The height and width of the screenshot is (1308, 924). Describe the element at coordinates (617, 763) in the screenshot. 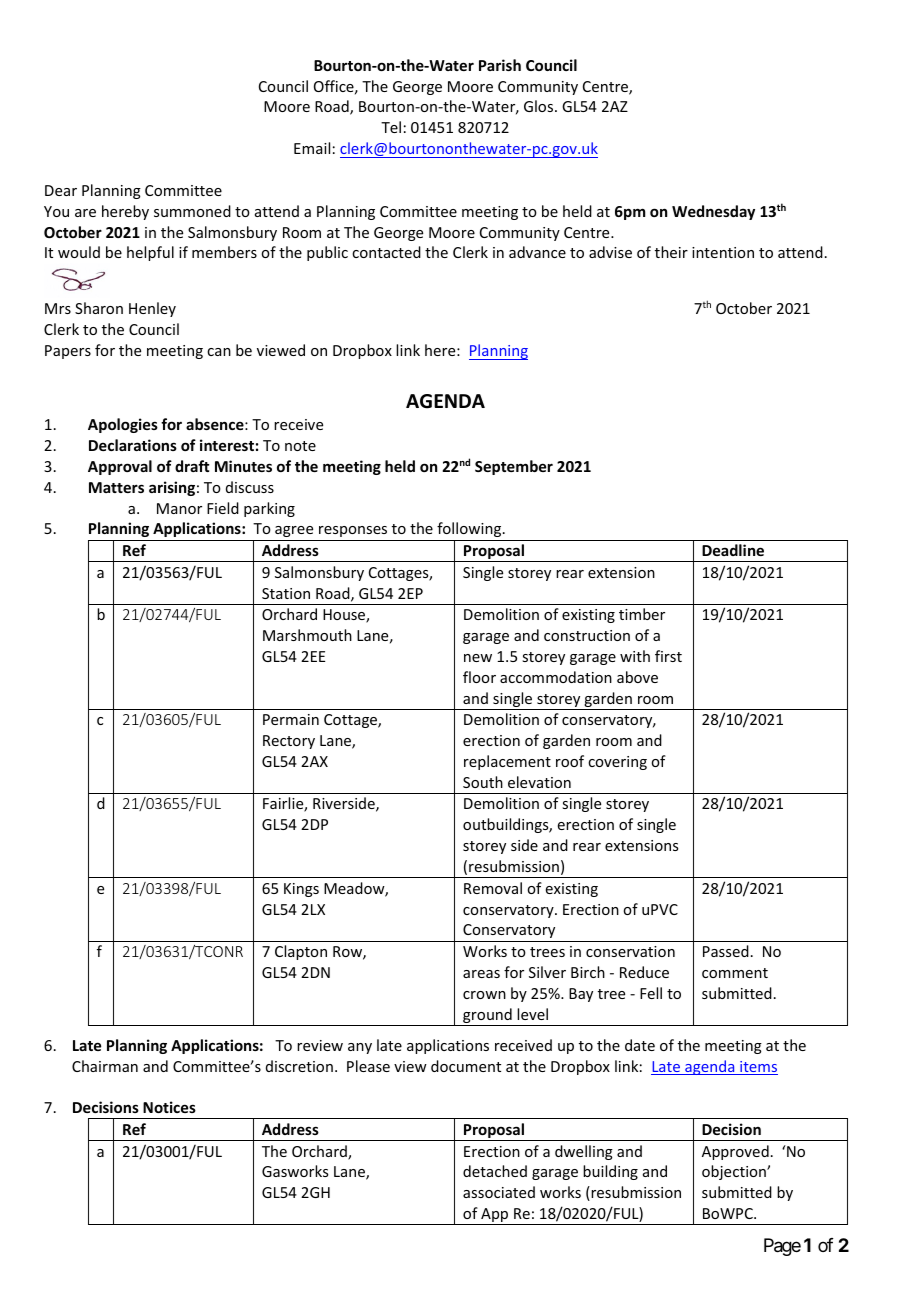

I see `covering` at that location.
